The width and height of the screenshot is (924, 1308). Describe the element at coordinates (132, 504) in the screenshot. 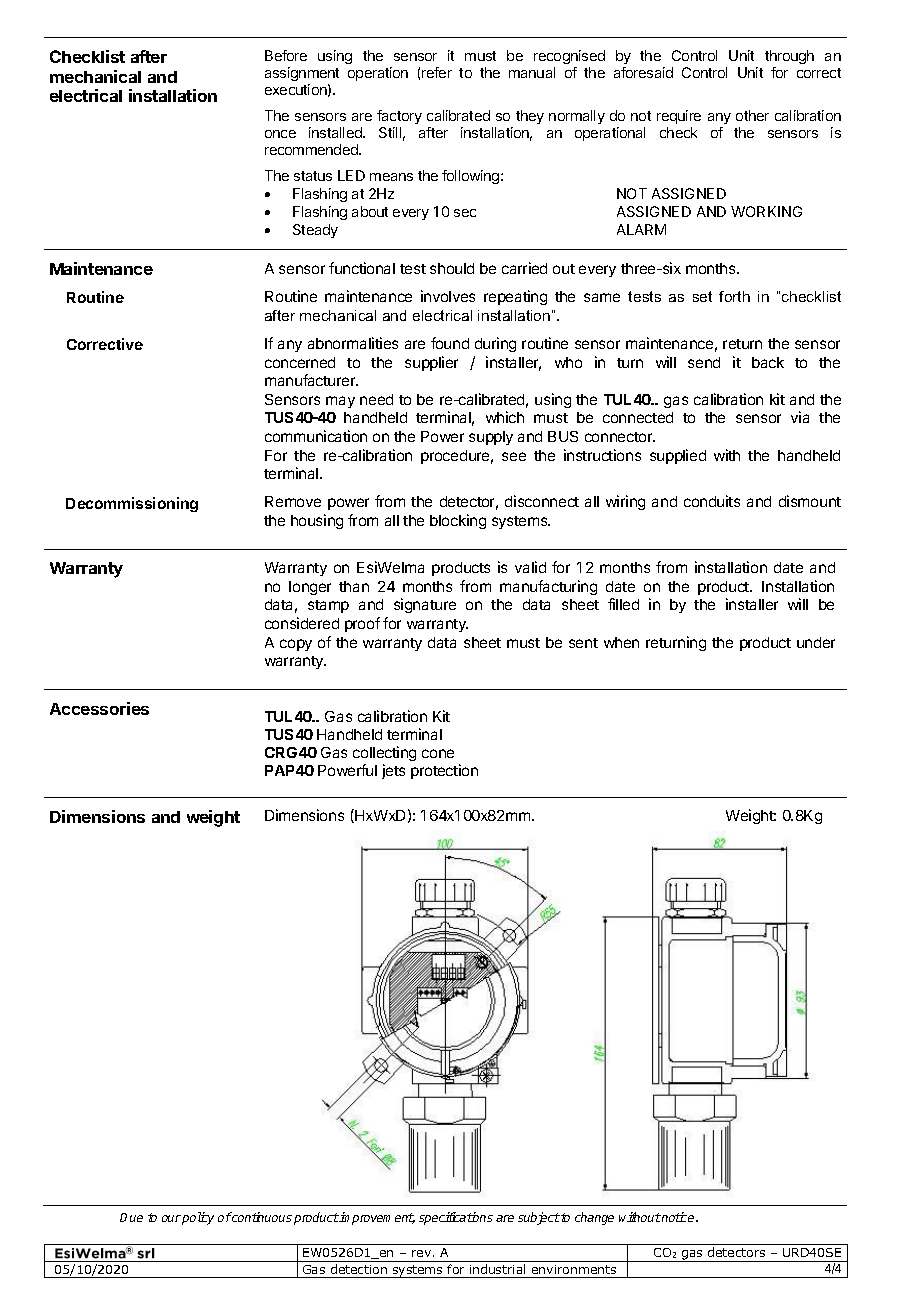

I see `Decommissioning` at that location.
